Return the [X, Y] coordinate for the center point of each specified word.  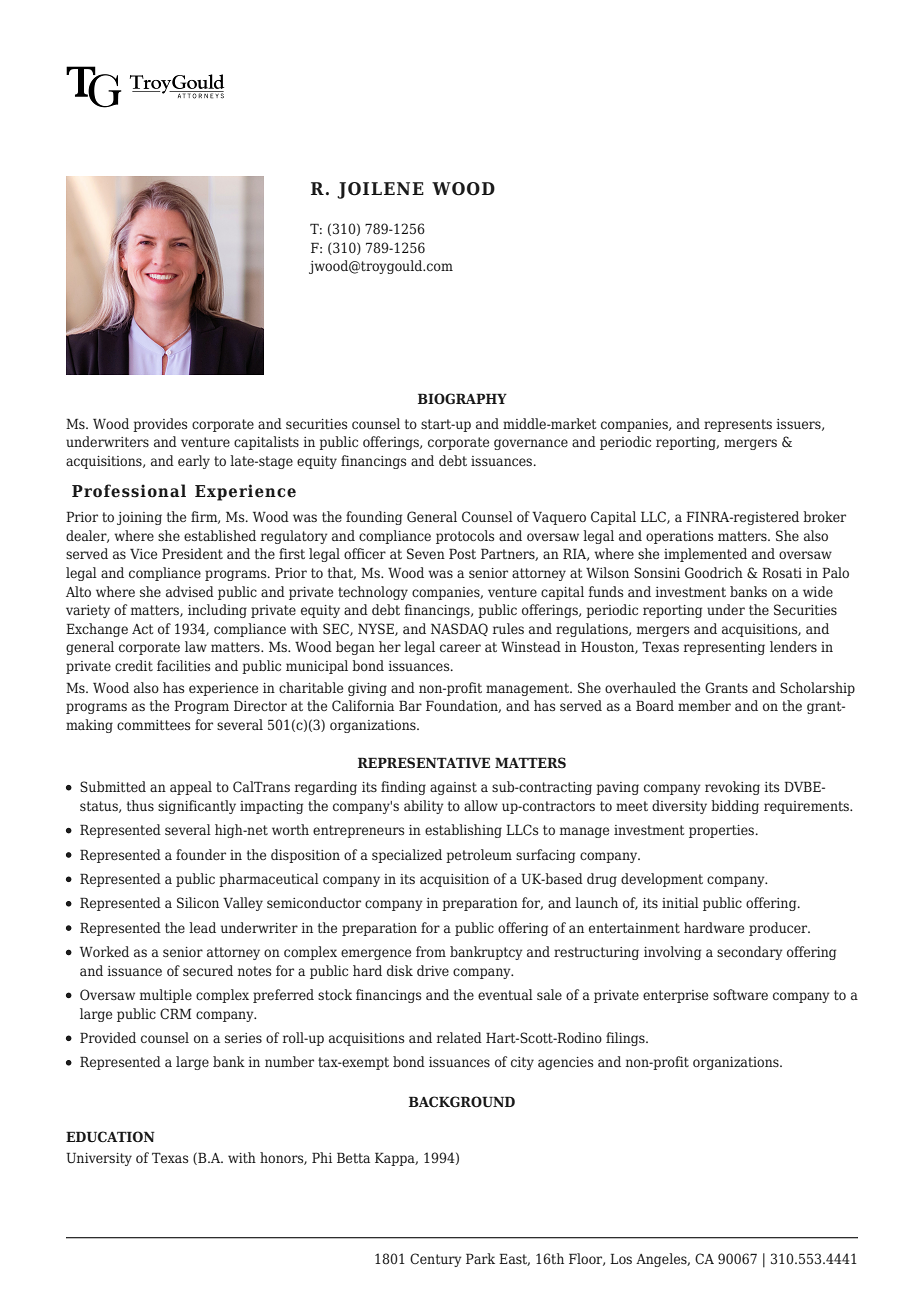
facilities [183, 665]
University [99, 1159]
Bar [410, 705]
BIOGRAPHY [462, 398]
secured [208, 970]
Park [480, 1258]
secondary [750, 953]
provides [160, 425]
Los [621, 1258]
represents [738, 425]
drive [433, 970]
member [704, 705]
